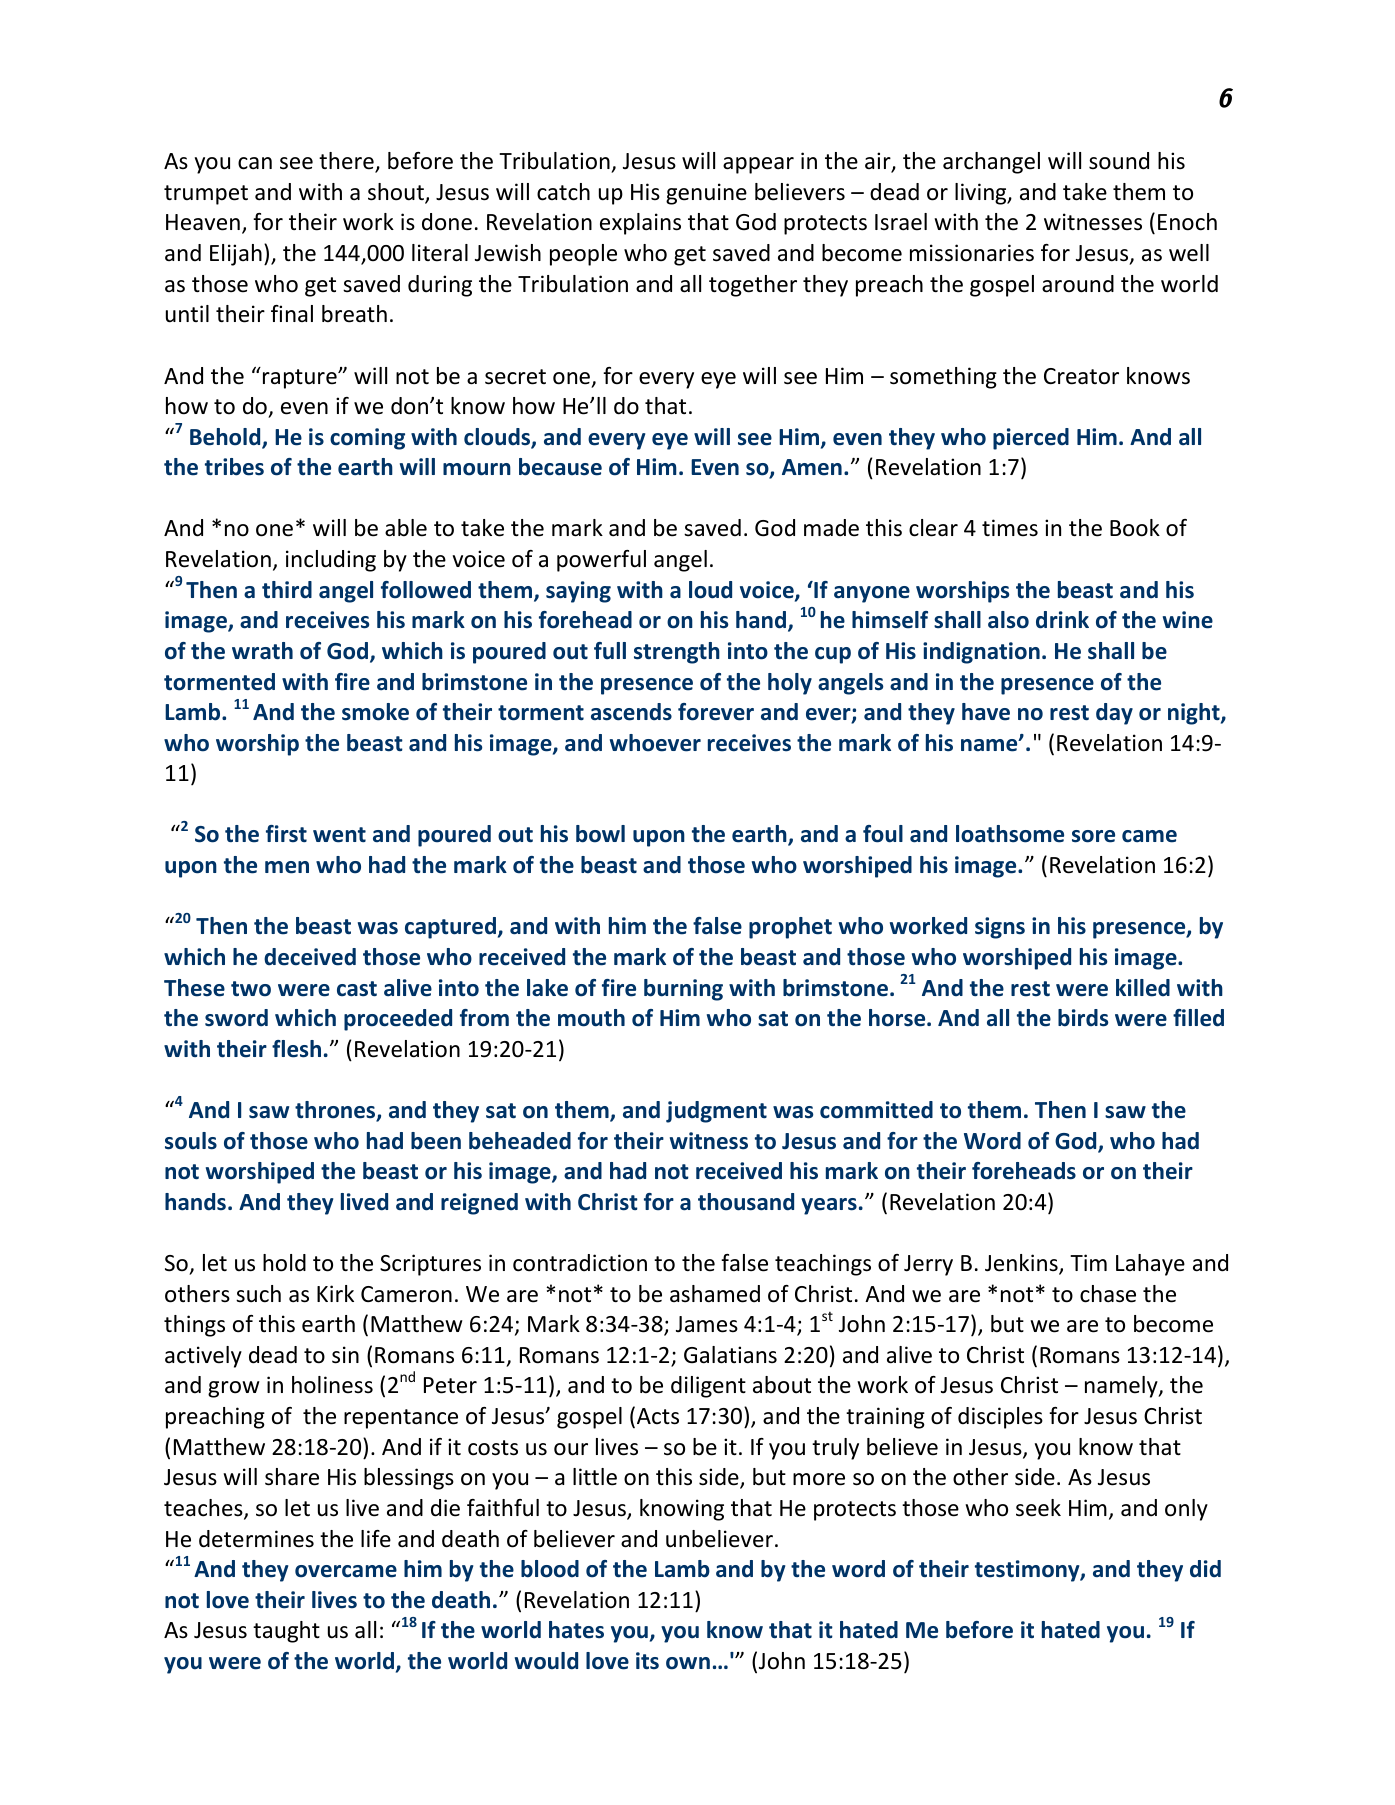 The height and width of the page is (1805, 1395). Describe the element at coordinates (331, 561) in the page. I see `including` at that location.
